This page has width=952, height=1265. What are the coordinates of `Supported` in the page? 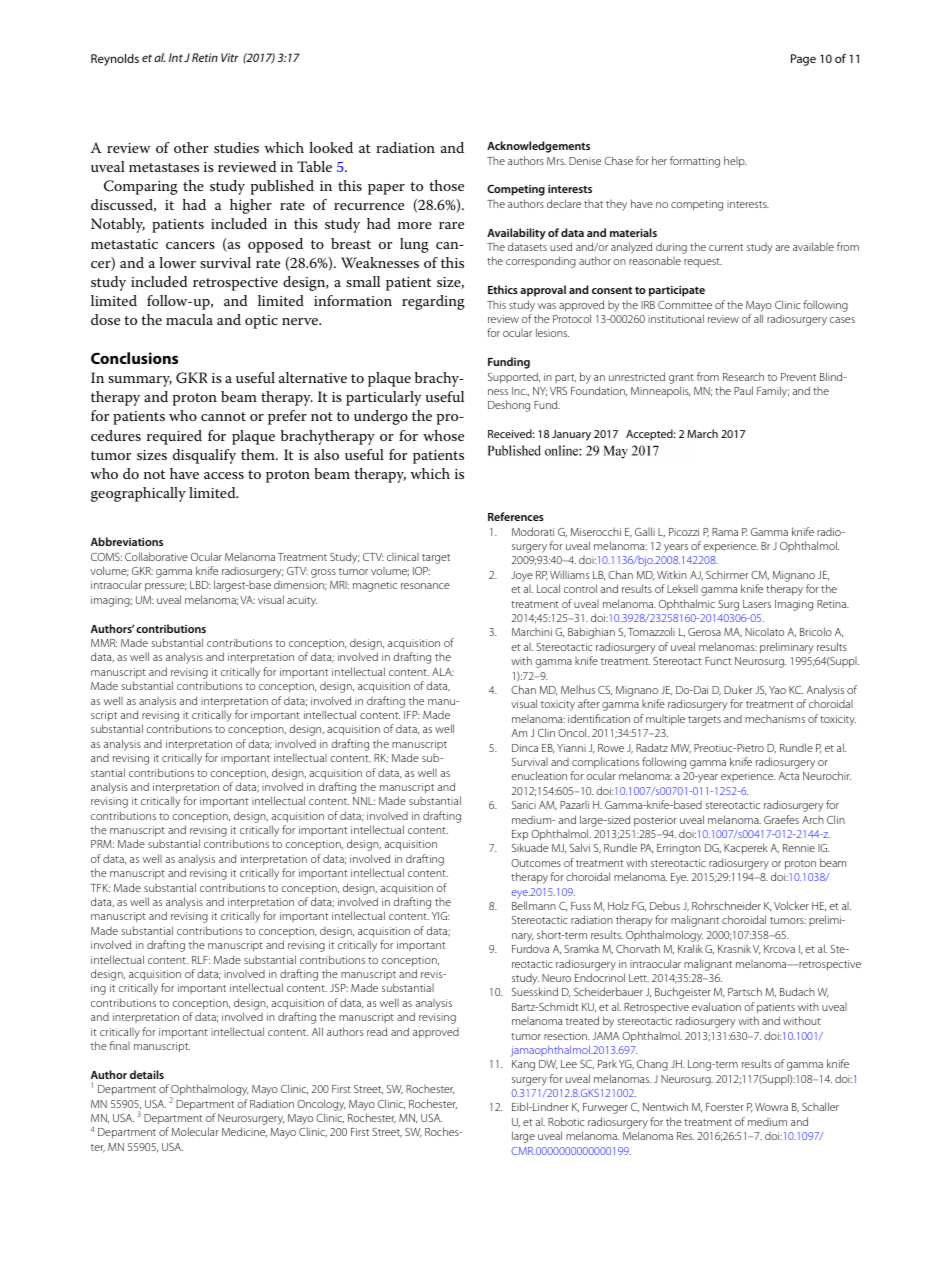 It's located at (514, 378).
